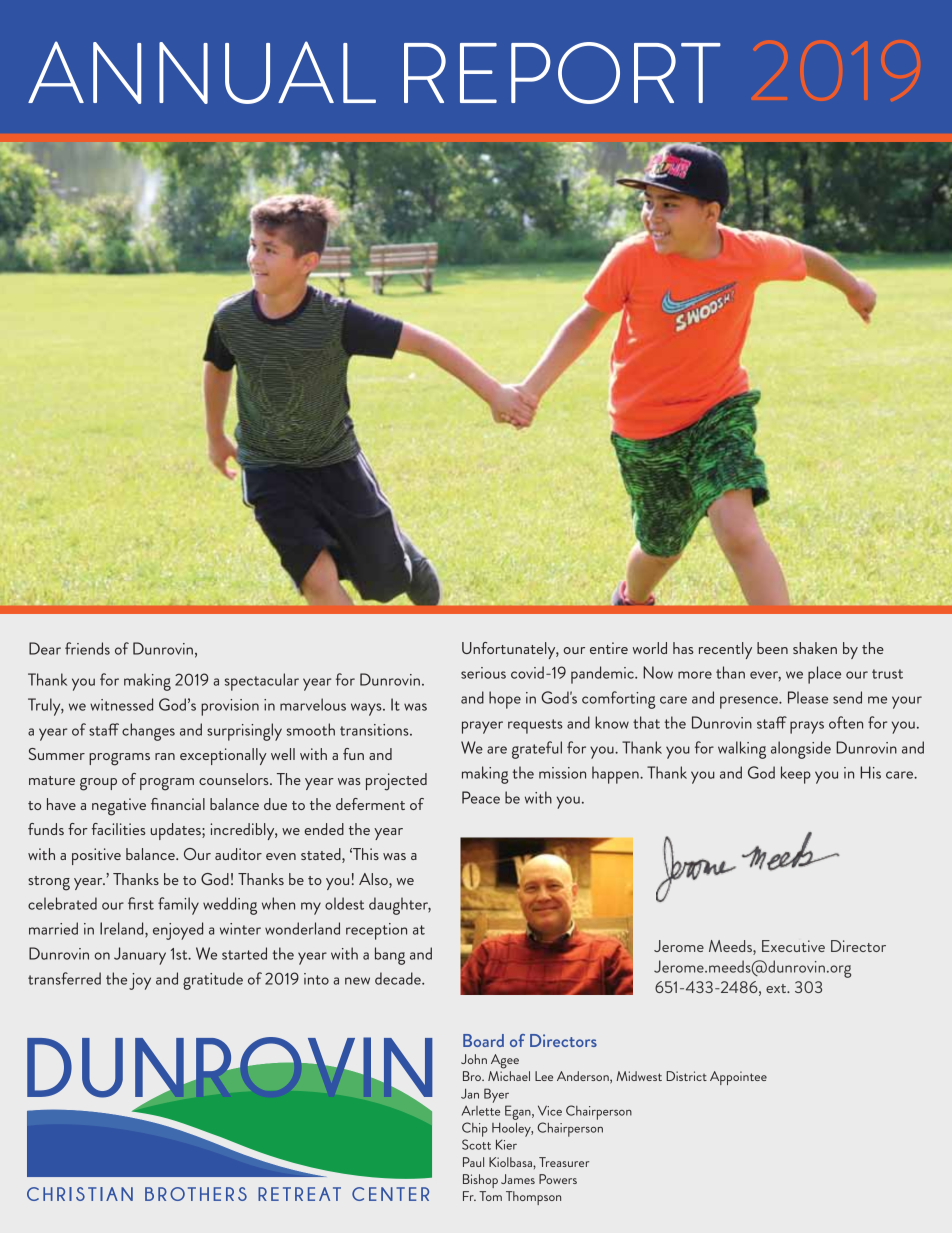  What do you see at coordinates (473, 1162) in the page?
I see `Paul` at bounding box center [473, 1162].
